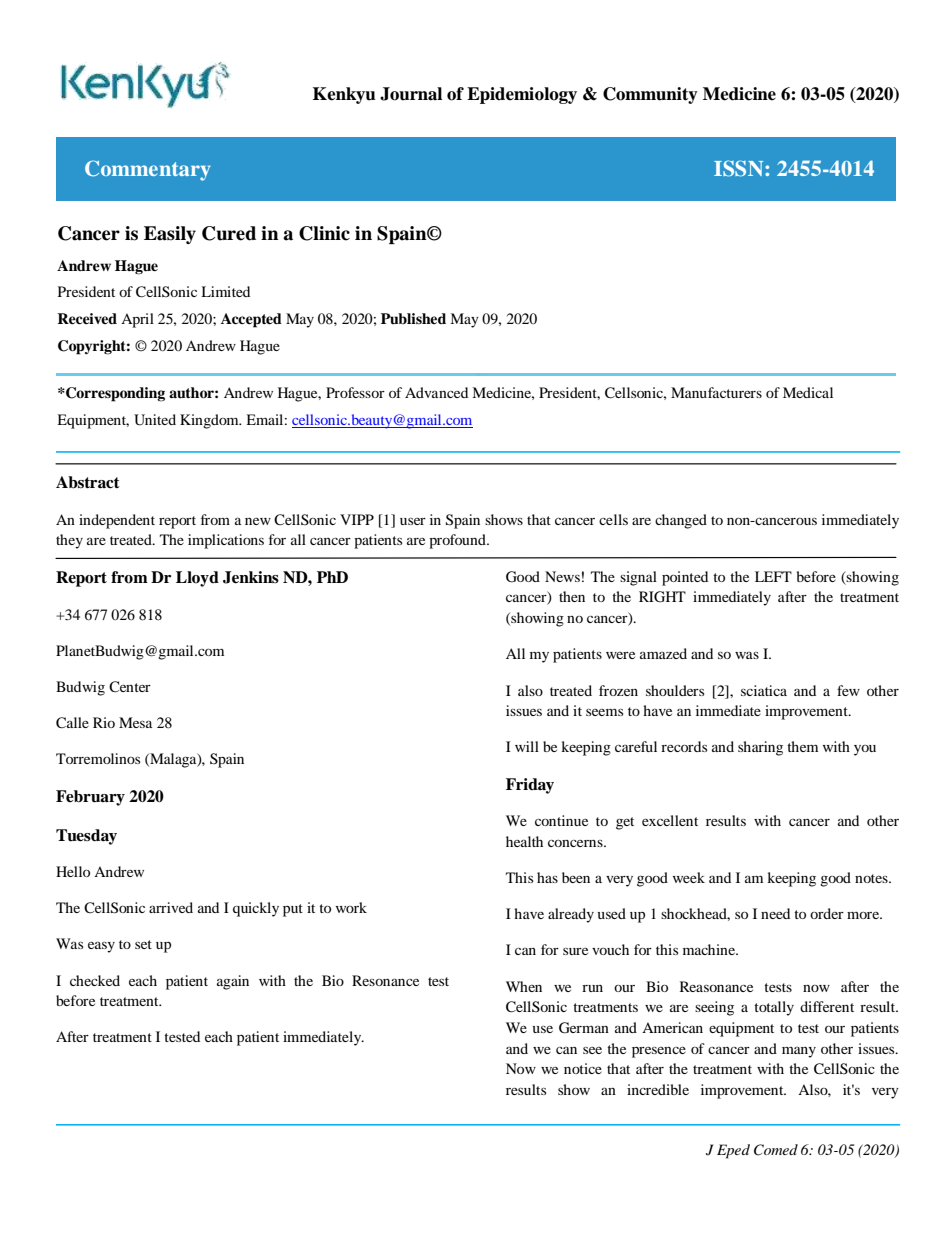  Describe the element at coordinates (197, 579) in the document. I see `Lloyd` at that location.
